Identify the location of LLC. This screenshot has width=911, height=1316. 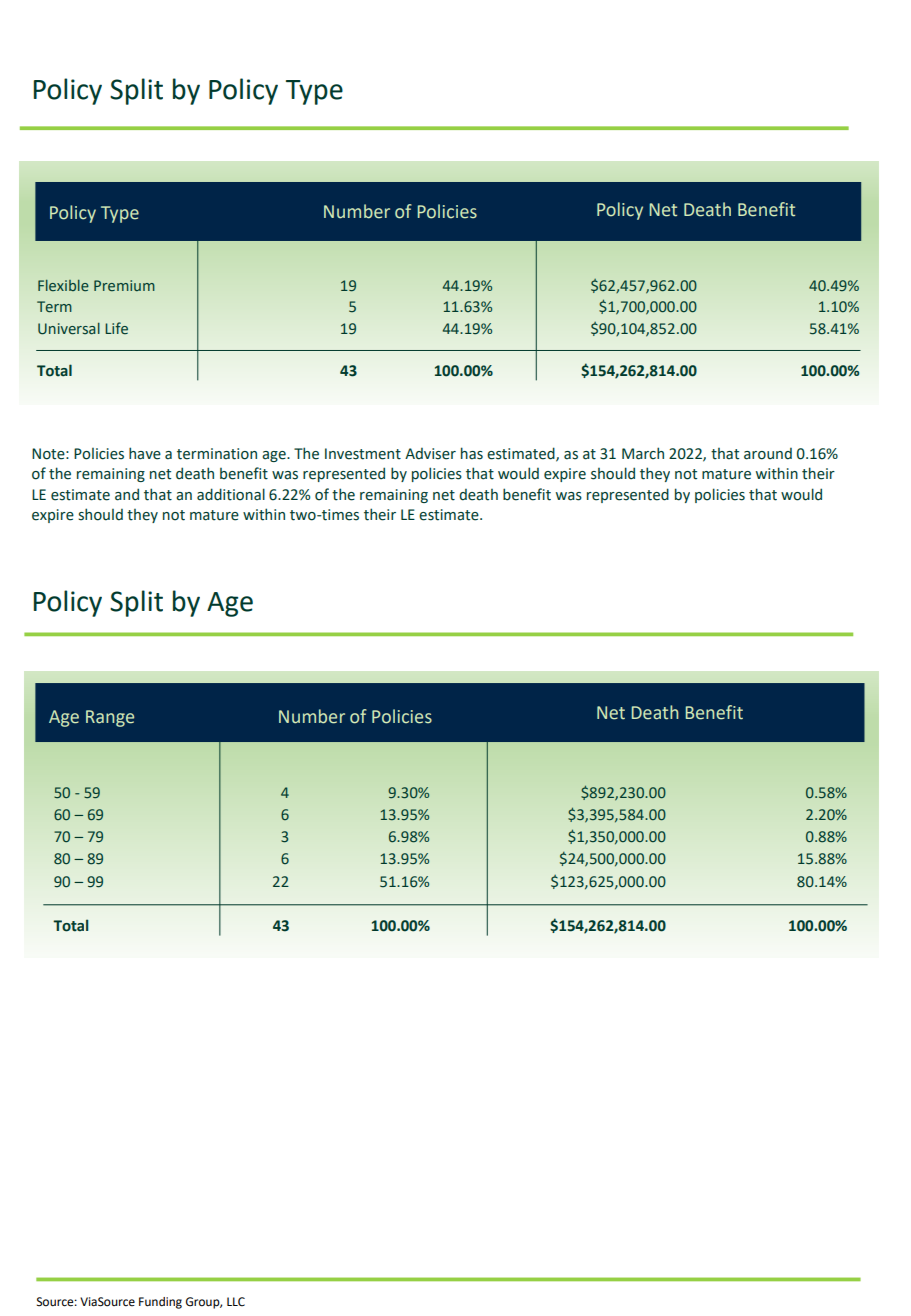
(236, 1302).
